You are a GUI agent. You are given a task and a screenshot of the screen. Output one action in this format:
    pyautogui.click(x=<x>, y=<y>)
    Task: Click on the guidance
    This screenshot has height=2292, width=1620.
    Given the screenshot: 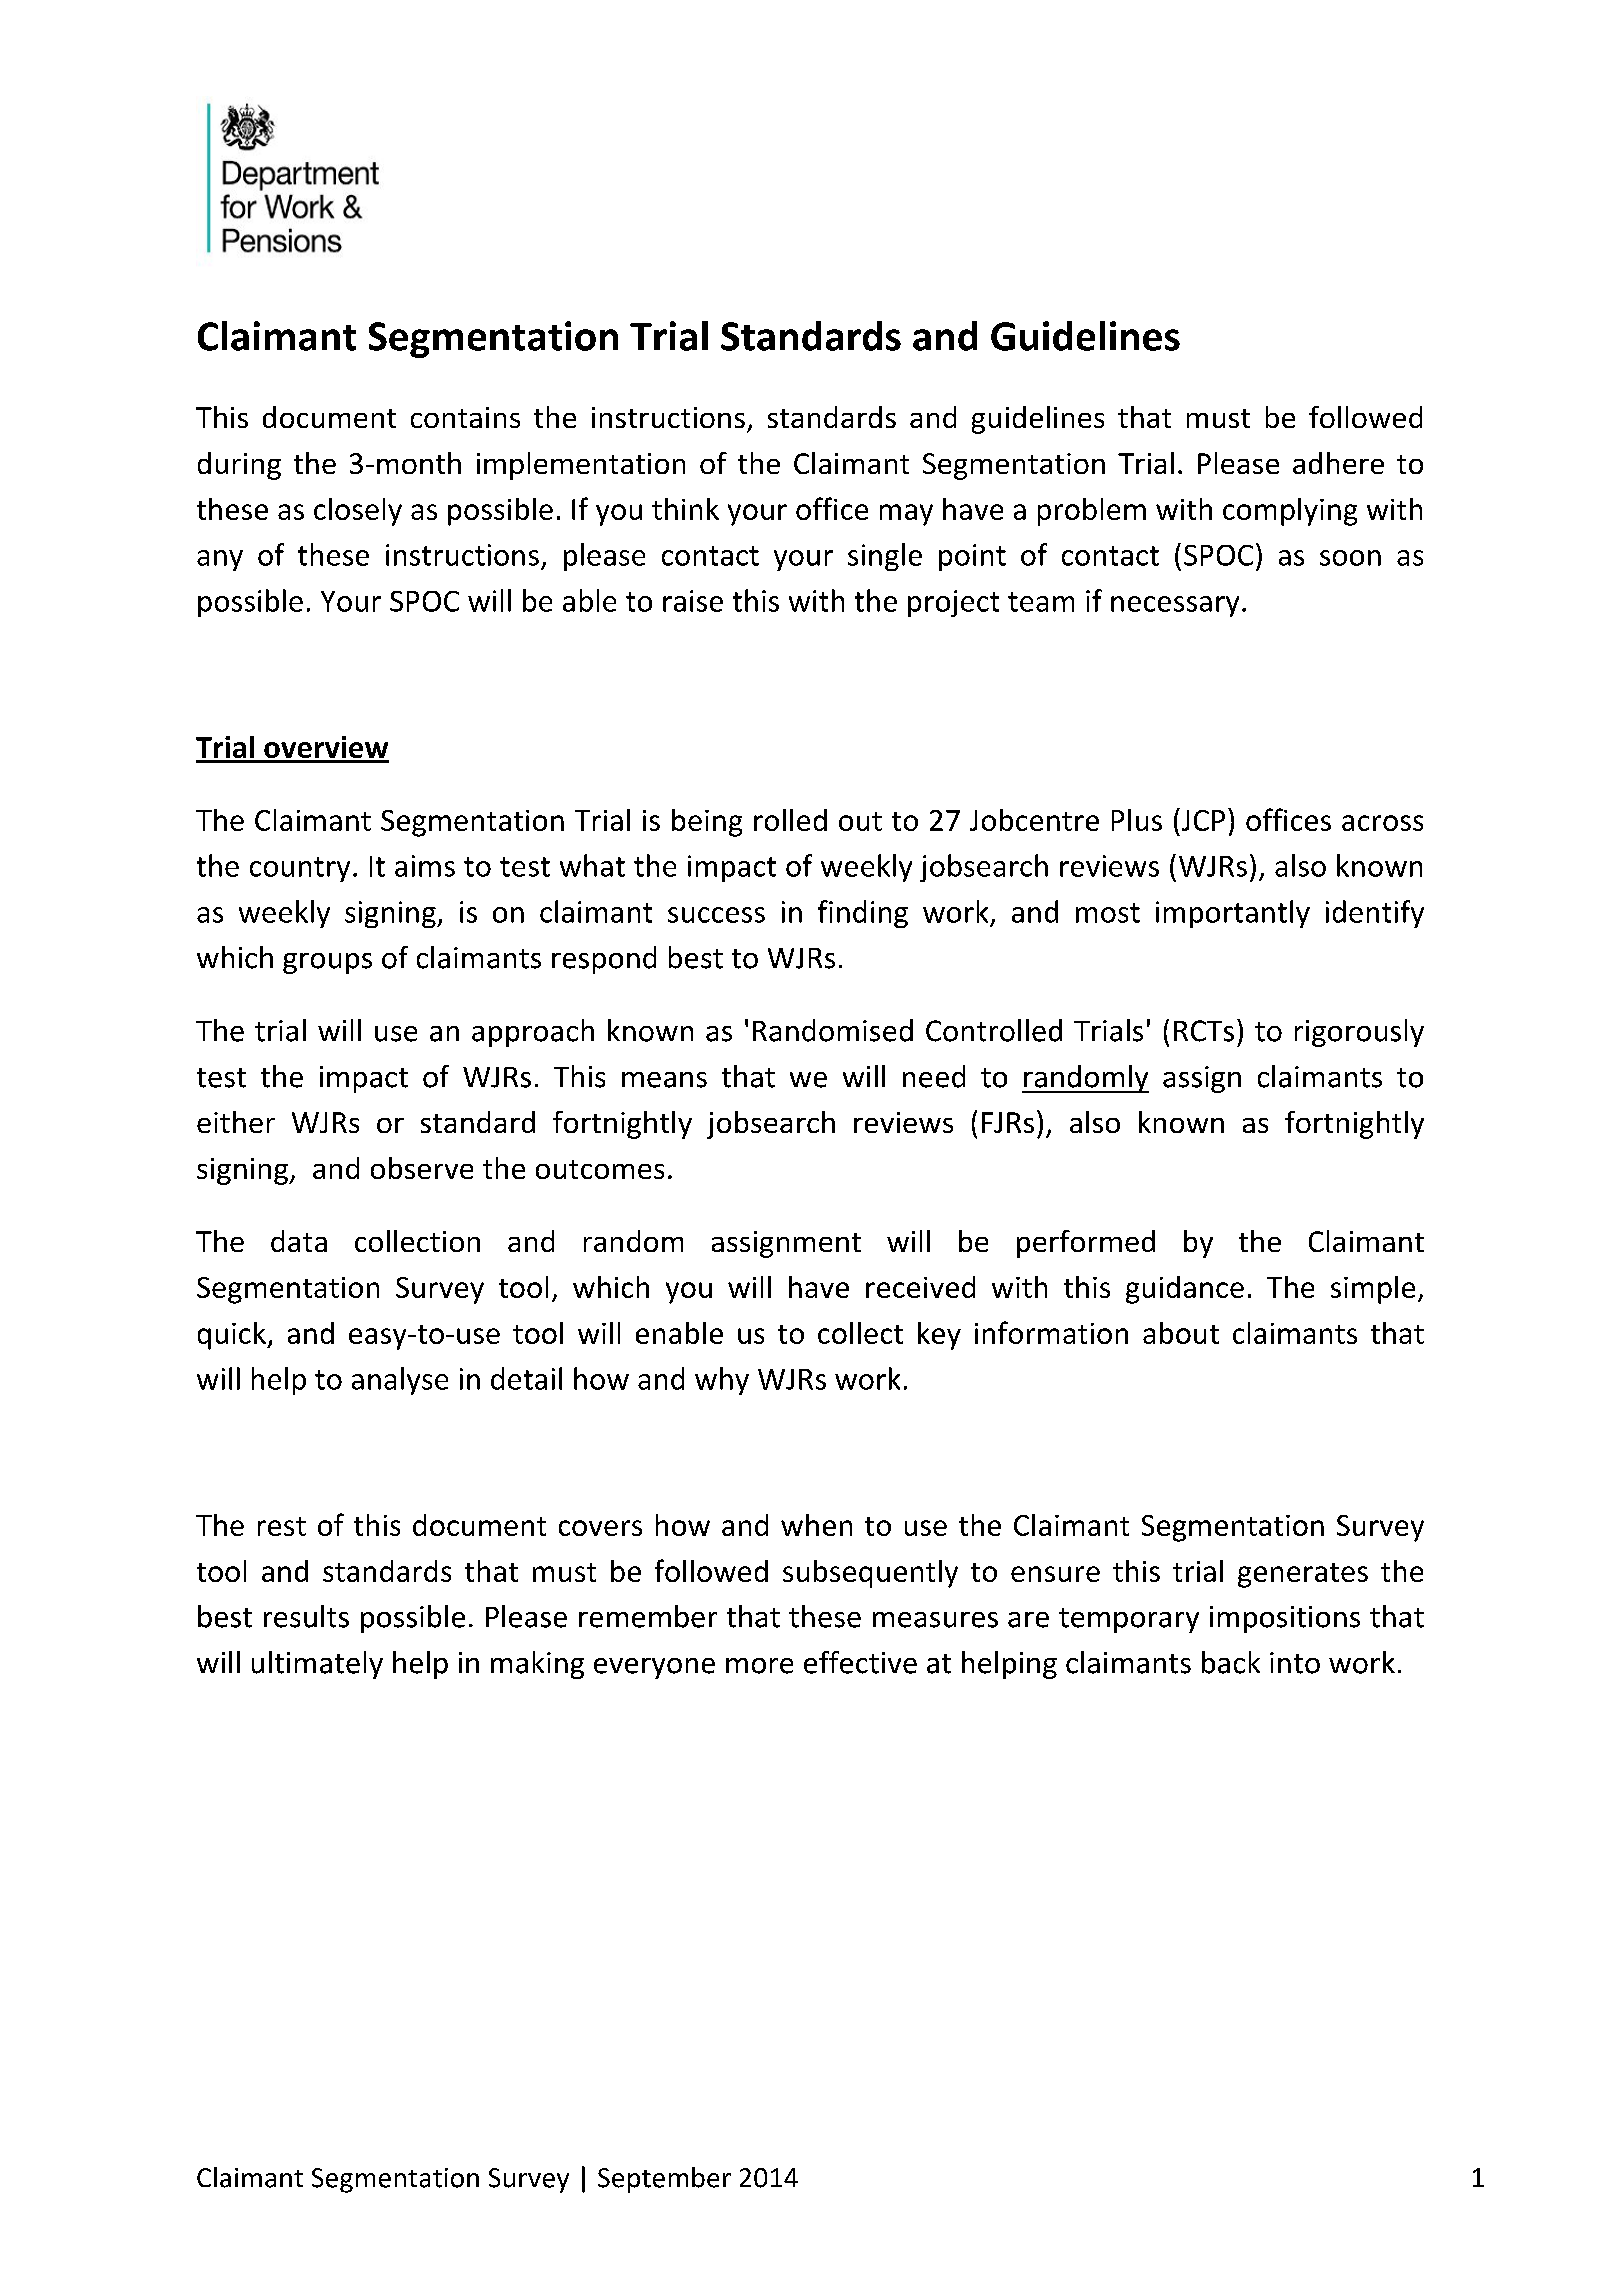 What is the action you would take?
    pyautogui.click(x=1185, y=1290)
